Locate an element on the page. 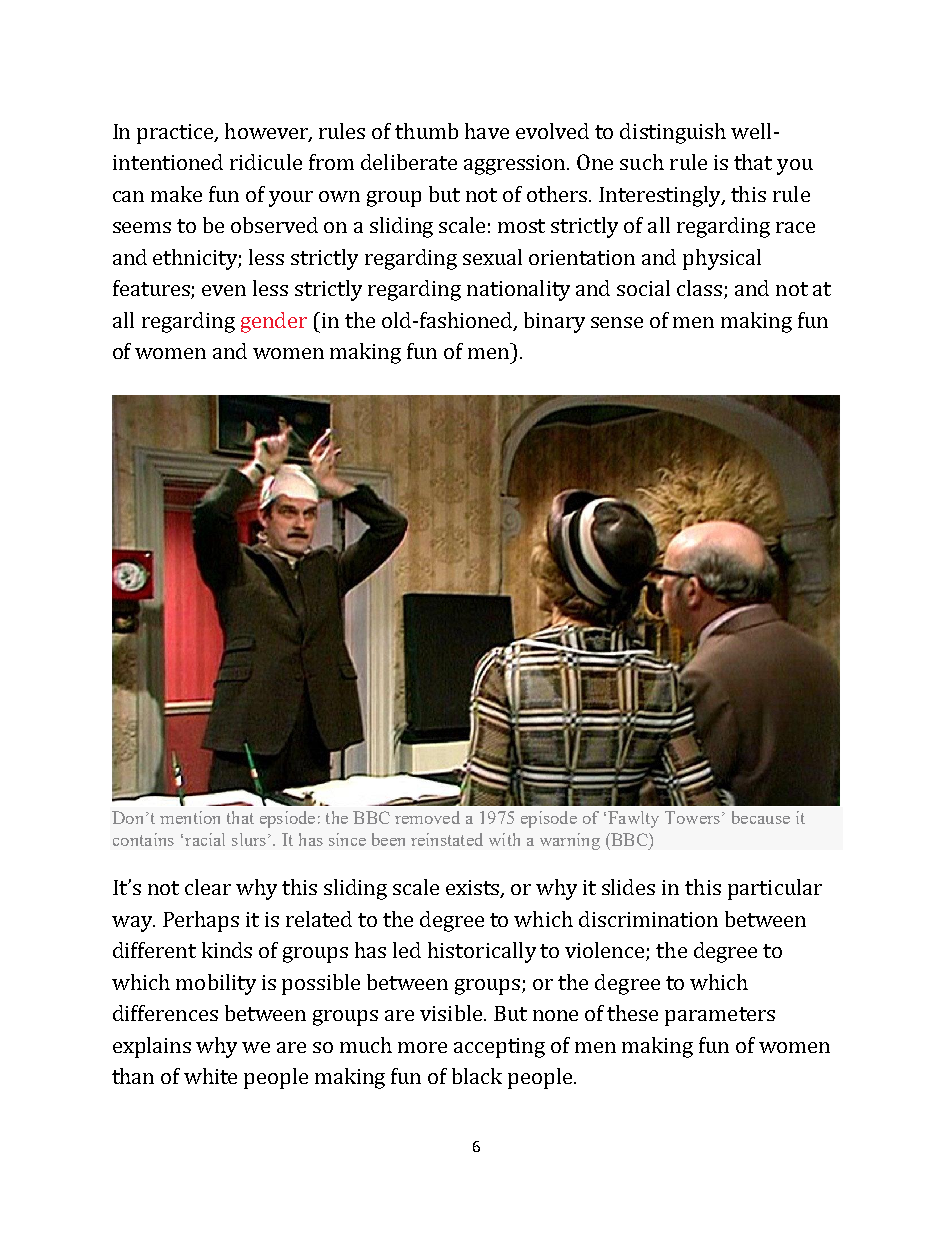  distinguish is located at coordinates (673, 133).
